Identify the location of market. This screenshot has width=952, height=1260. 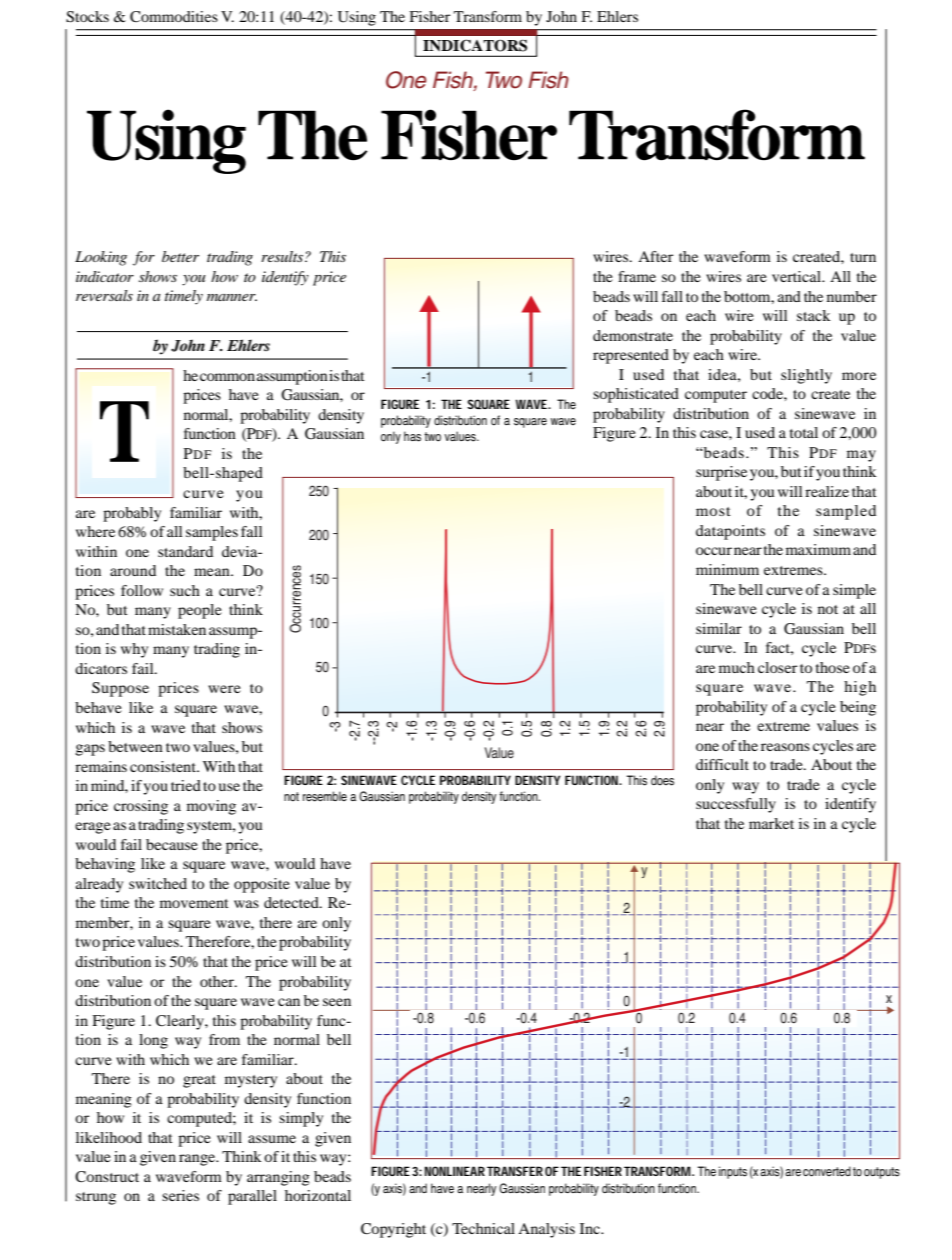
(771, 823).
